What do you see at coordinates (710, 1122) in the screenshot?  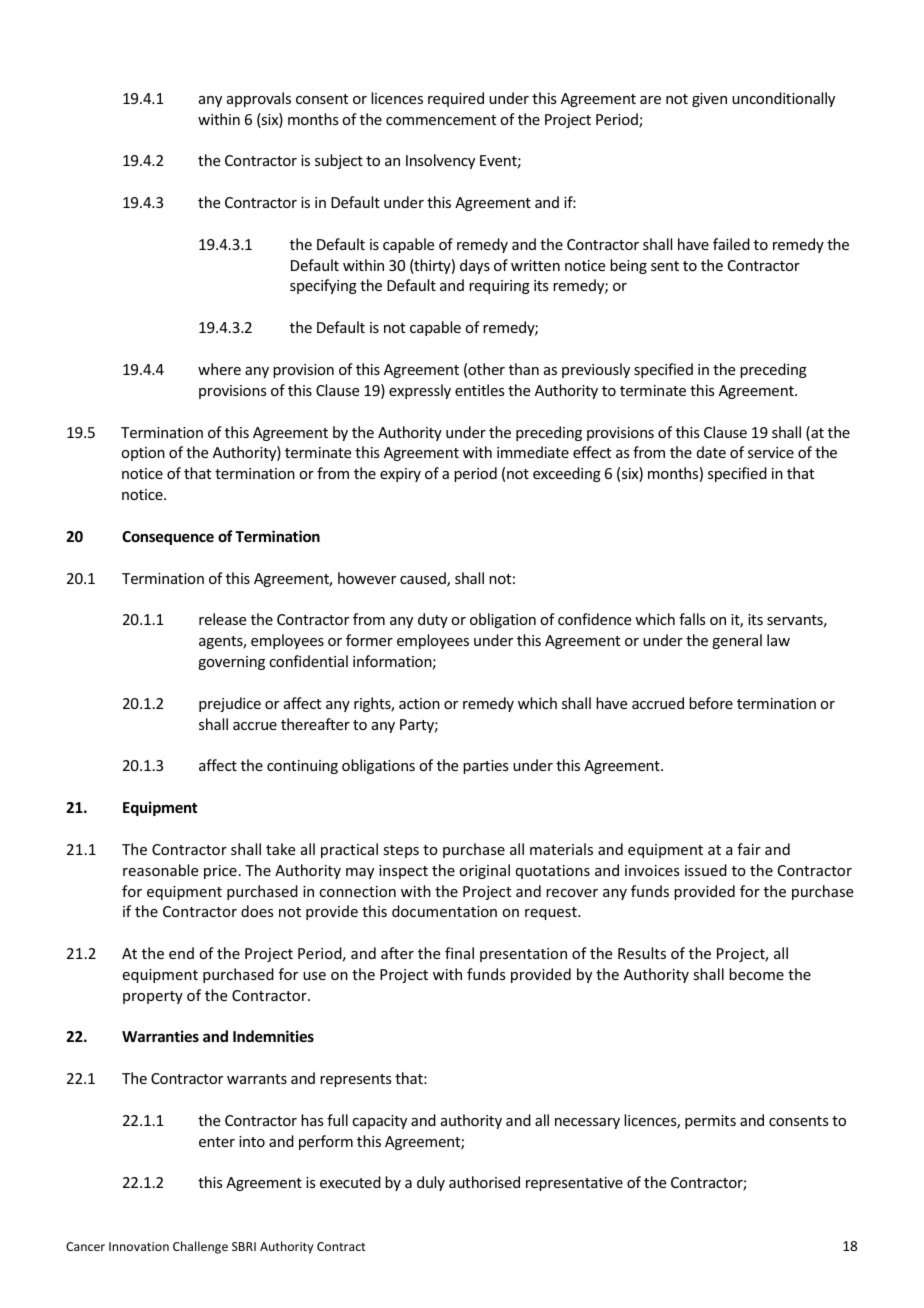 I see `permits` at bounding box center [710, 1122].
